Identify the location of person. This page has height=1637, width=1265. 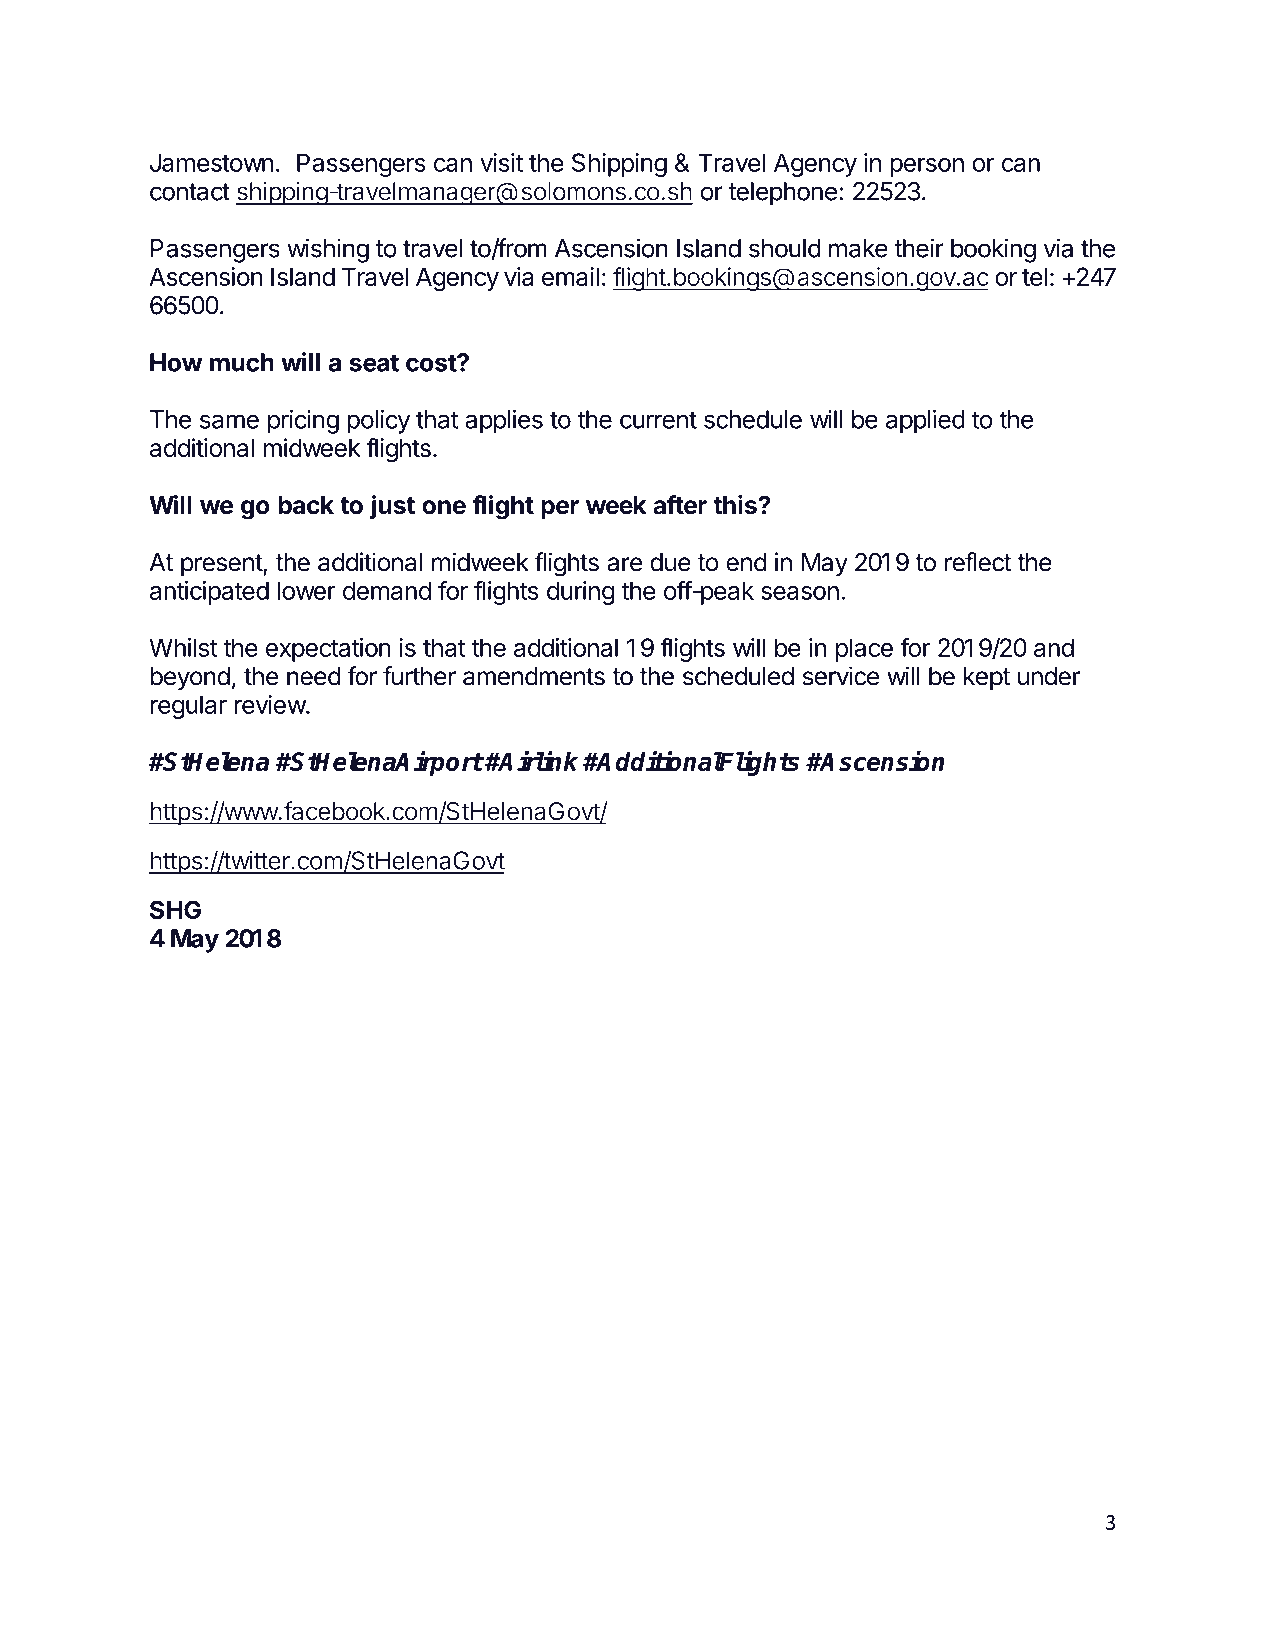
(927, 167).
